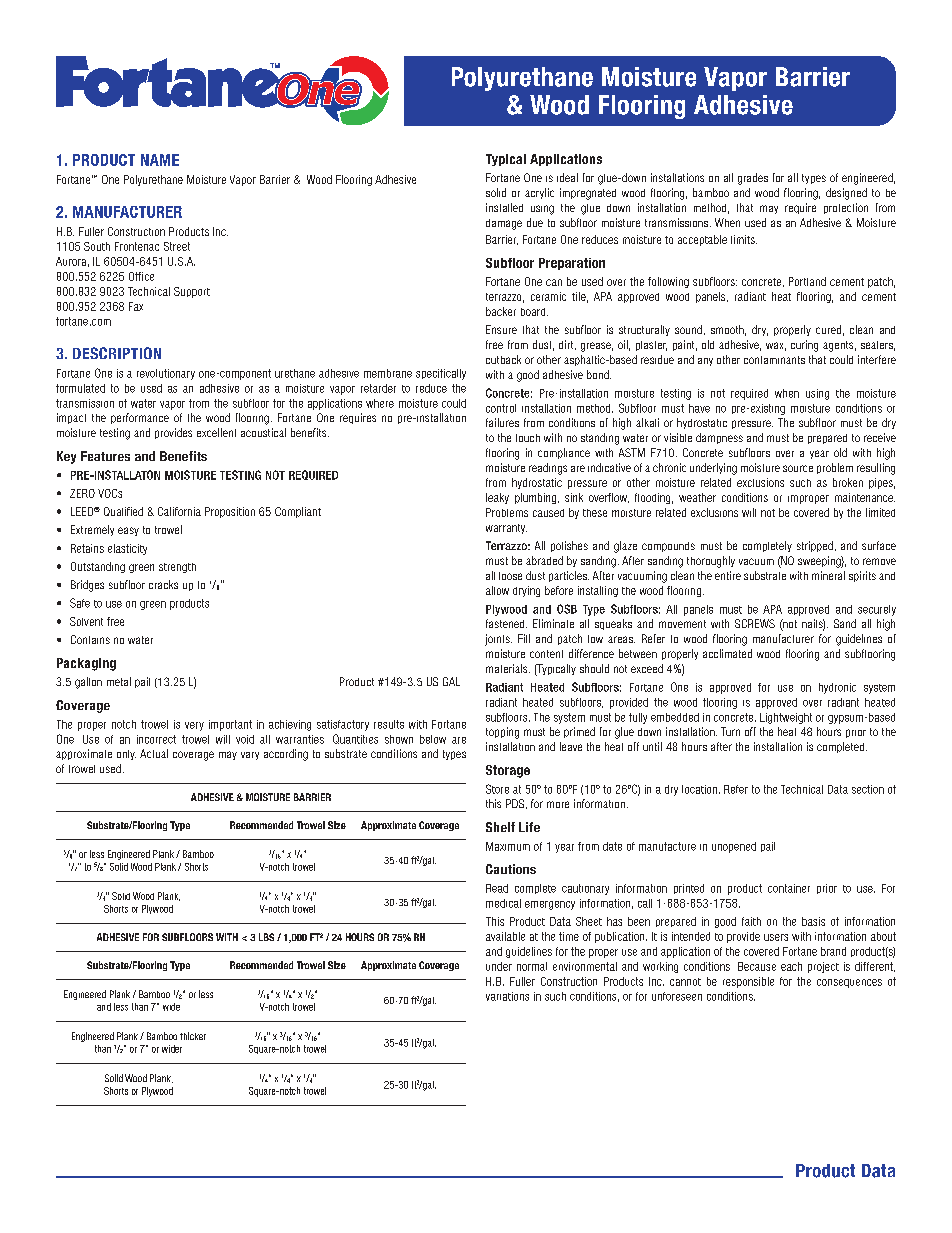  Describe the element at coordinates (774, 360) in the page. I see `contaminants` at that location.
